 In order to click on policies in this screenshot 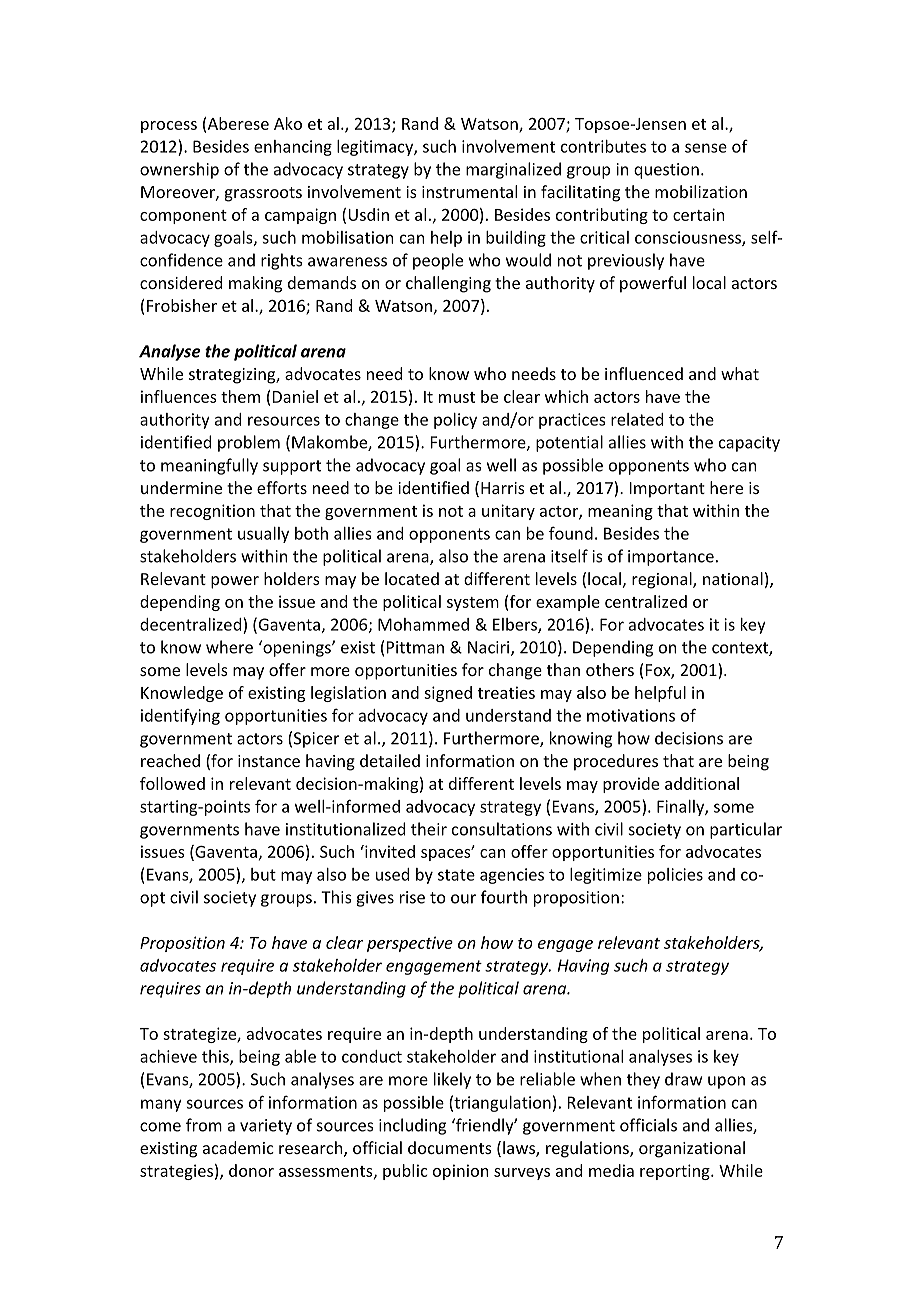, I will do `click(675, 876)`.
